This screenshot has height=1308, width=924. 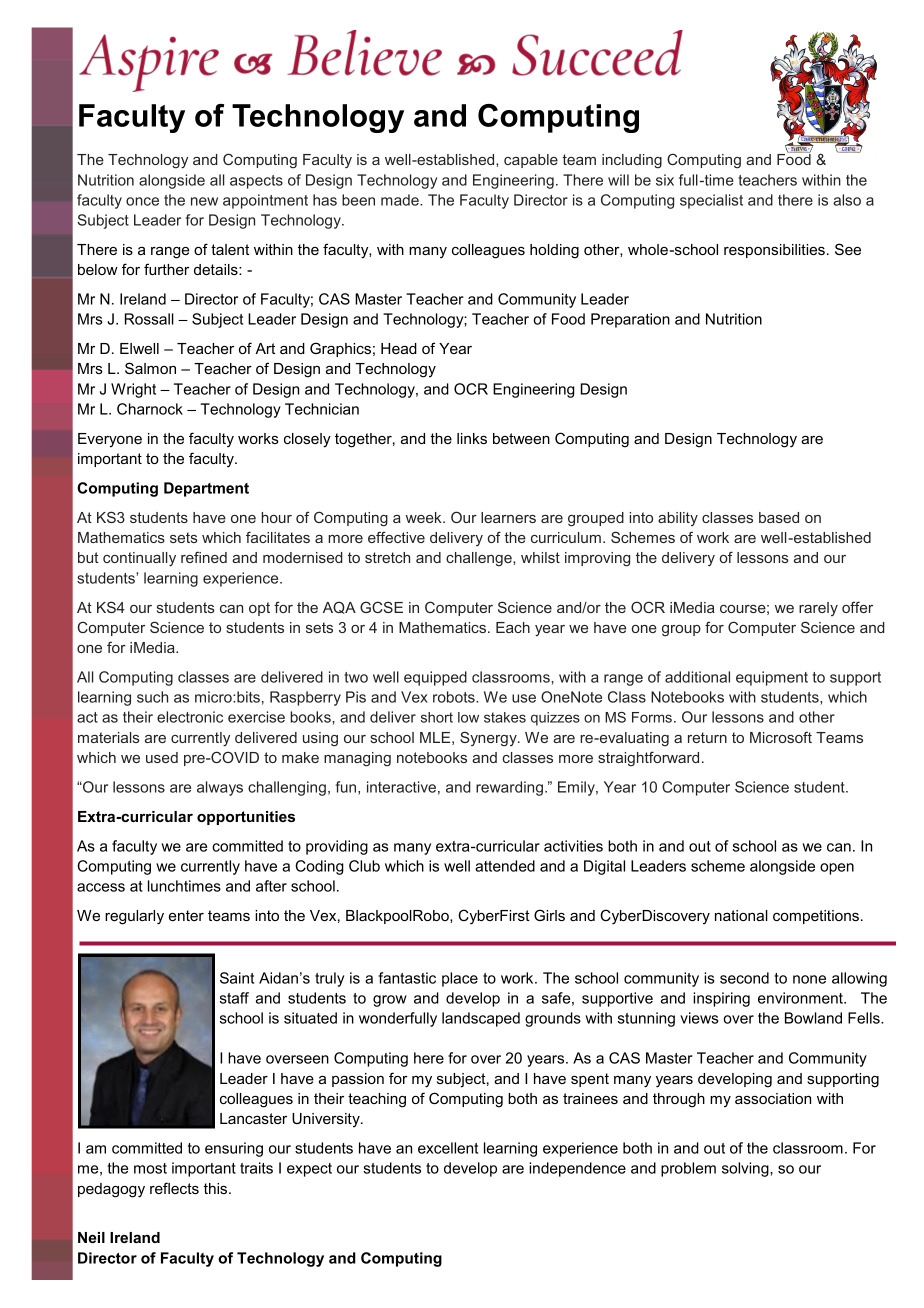 What do you see at coordinates (204, 201) in the screenshot?
I see `new` at bounding box center [204, 201].
